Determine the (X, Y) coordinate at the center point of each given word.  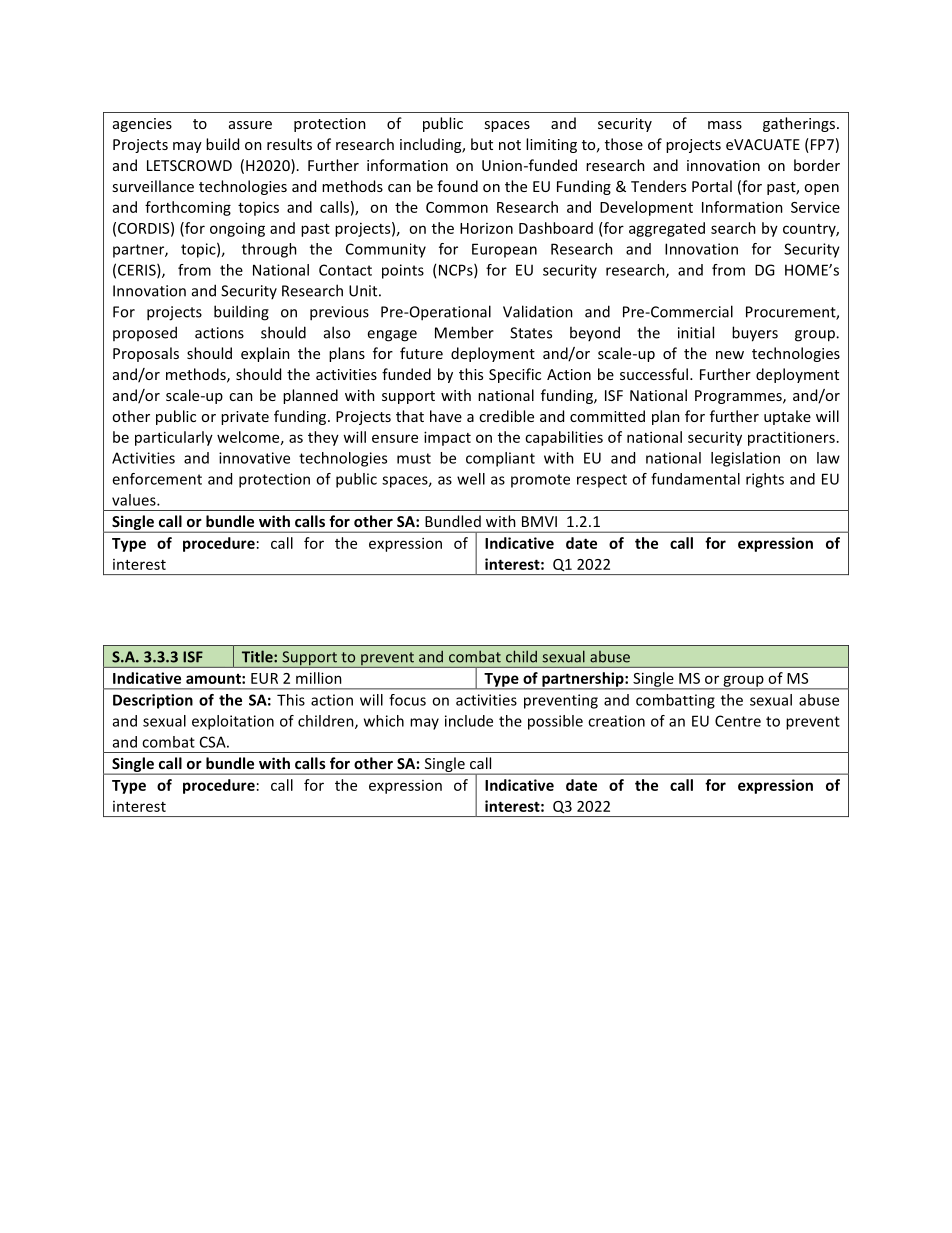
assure (250, 125)
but (482, 144)
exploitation (233, 722)
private (245, 418)
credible (506, 416)
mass (725, 125)
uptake (787, 417)
